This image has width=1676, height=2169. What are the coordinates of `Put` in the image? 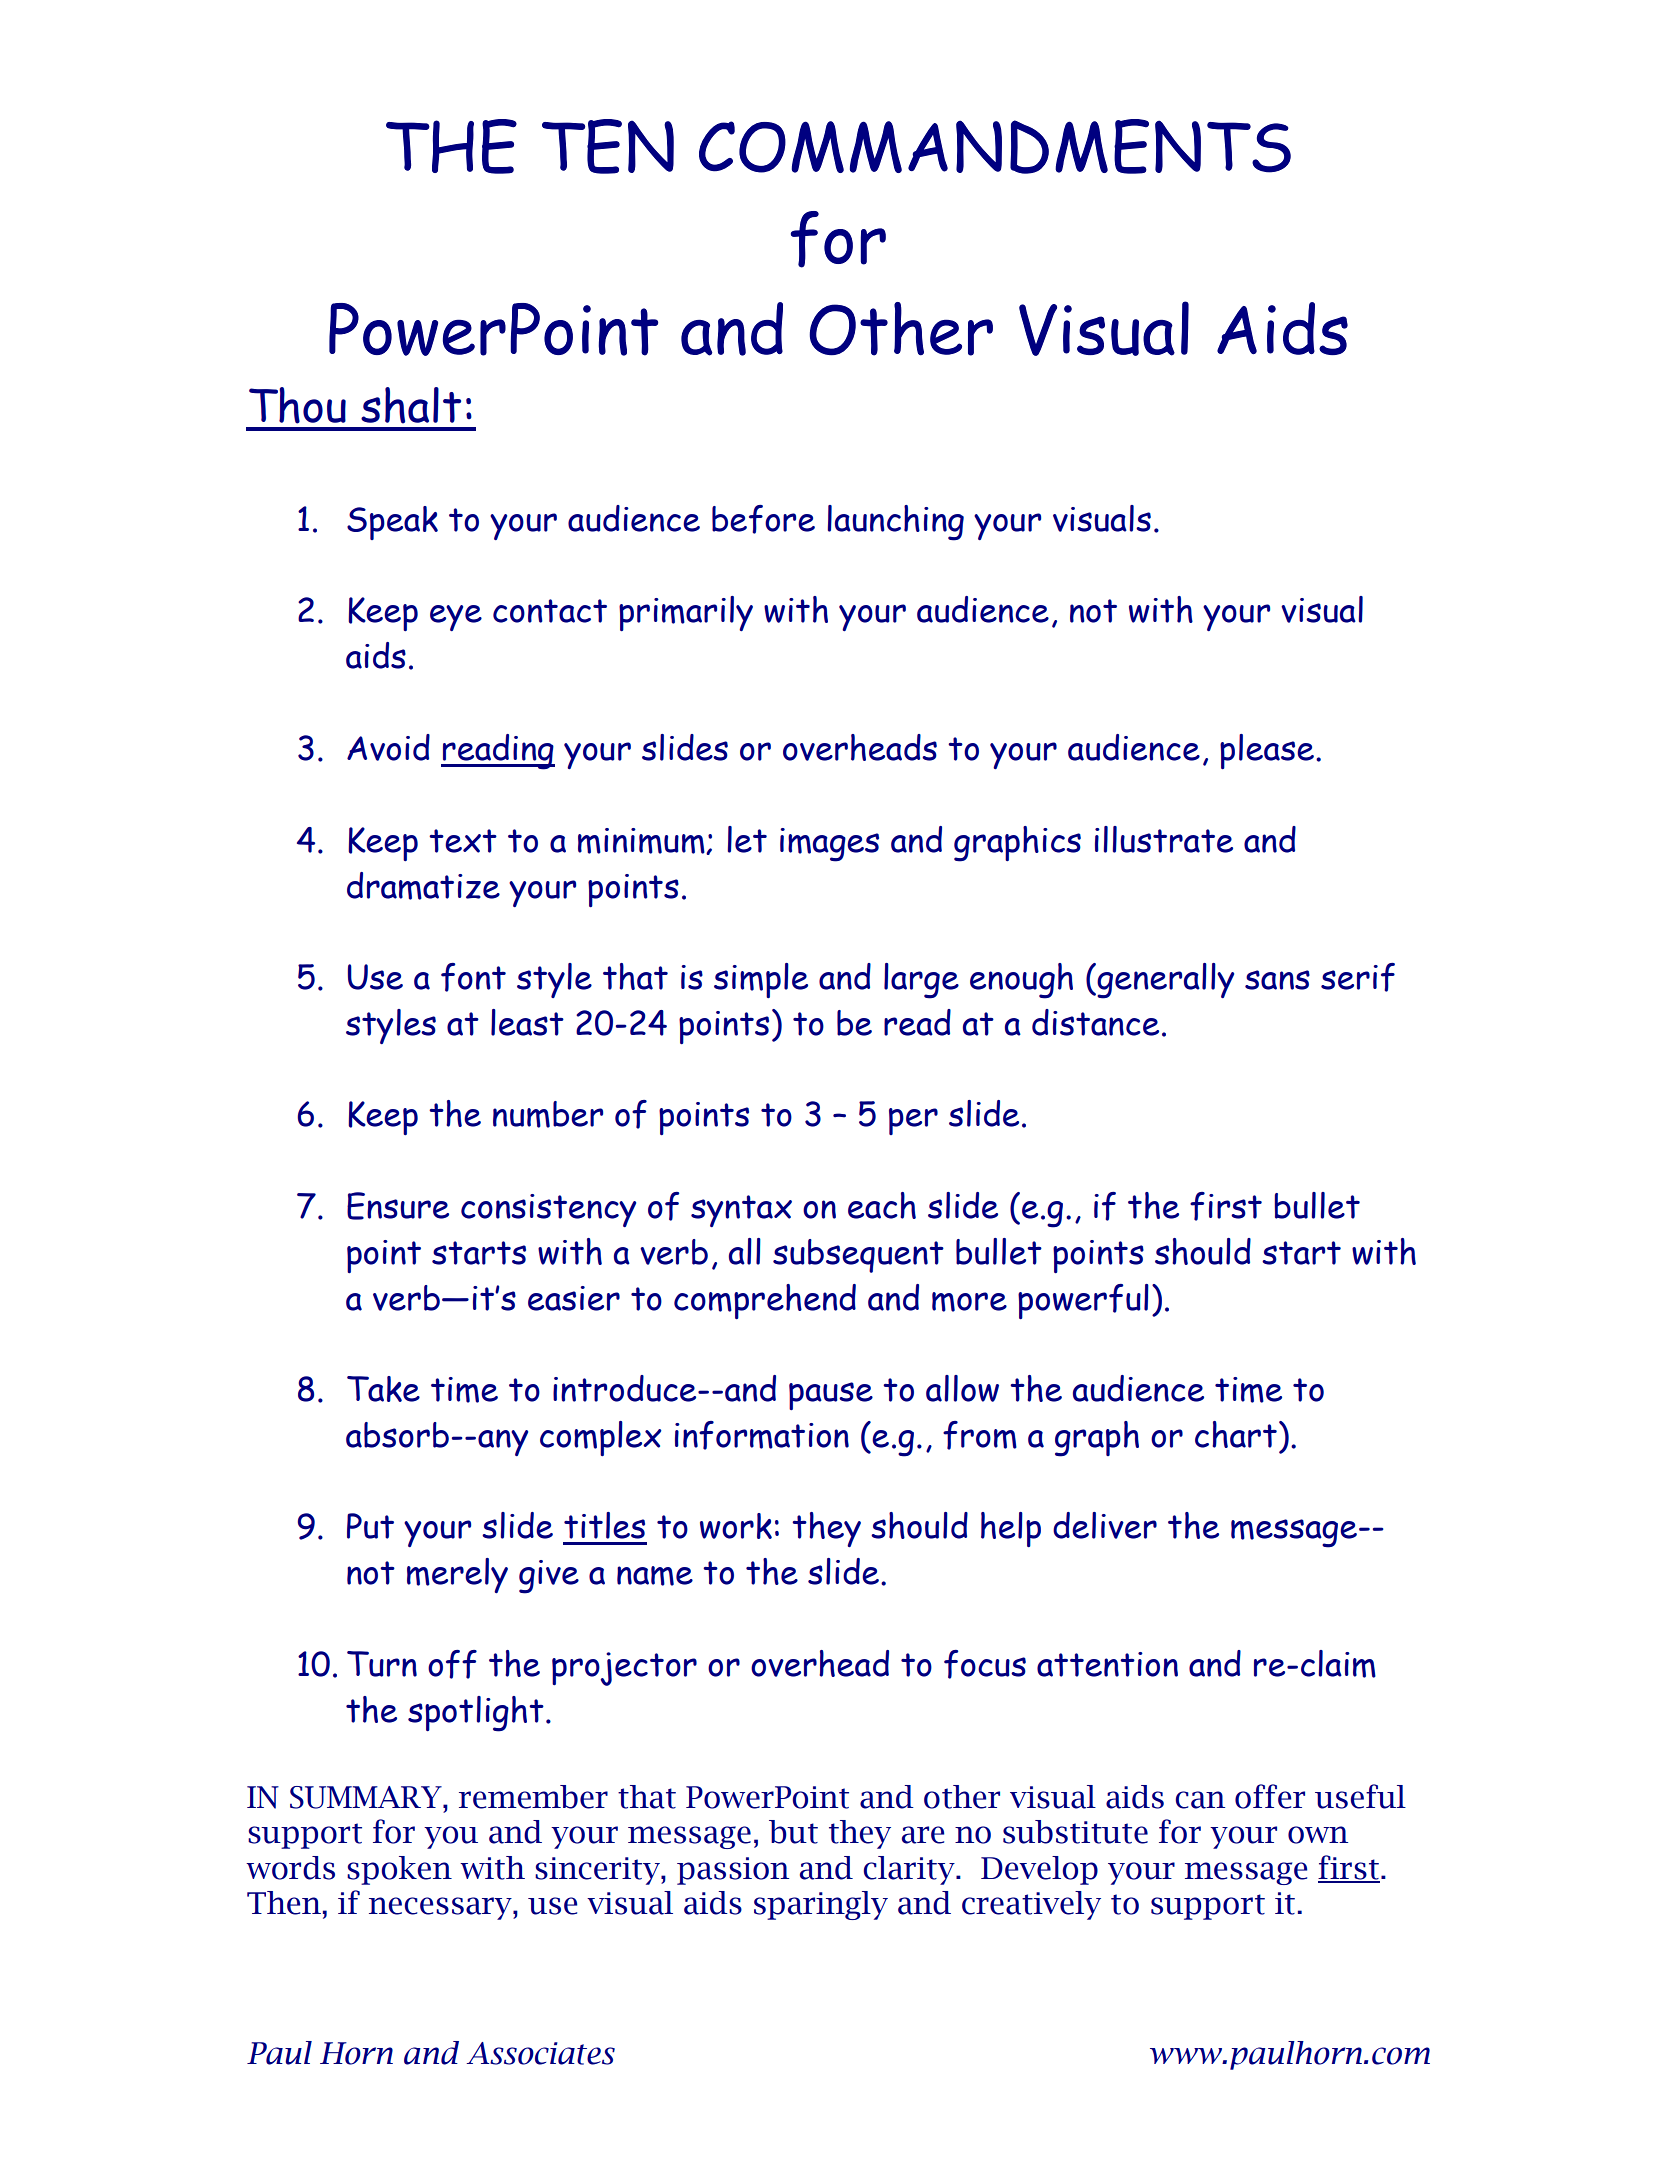 It's located at (370, 1526).
